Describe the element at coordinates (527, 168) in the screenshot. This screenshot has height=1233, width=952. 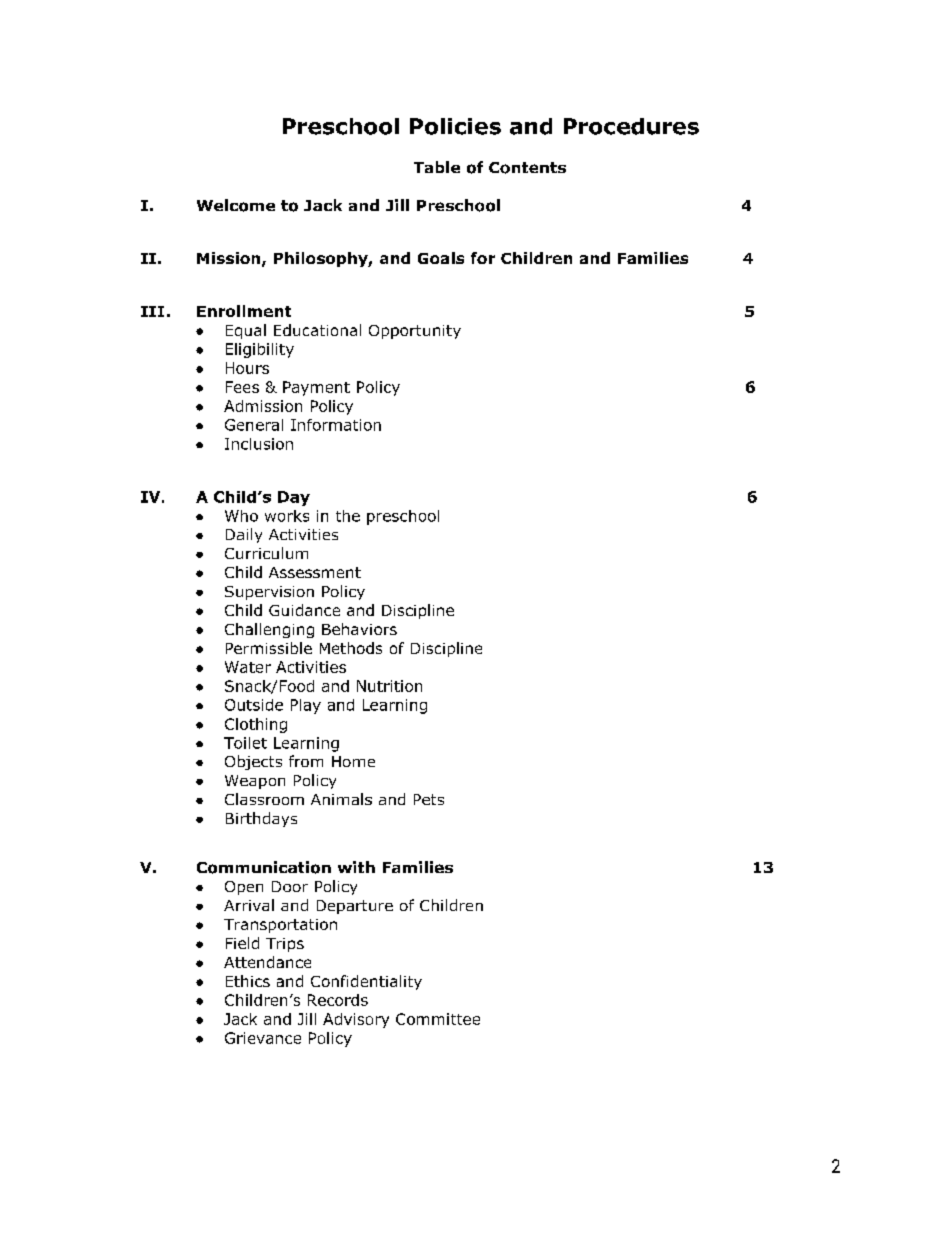
I see `Contents` at that location.
